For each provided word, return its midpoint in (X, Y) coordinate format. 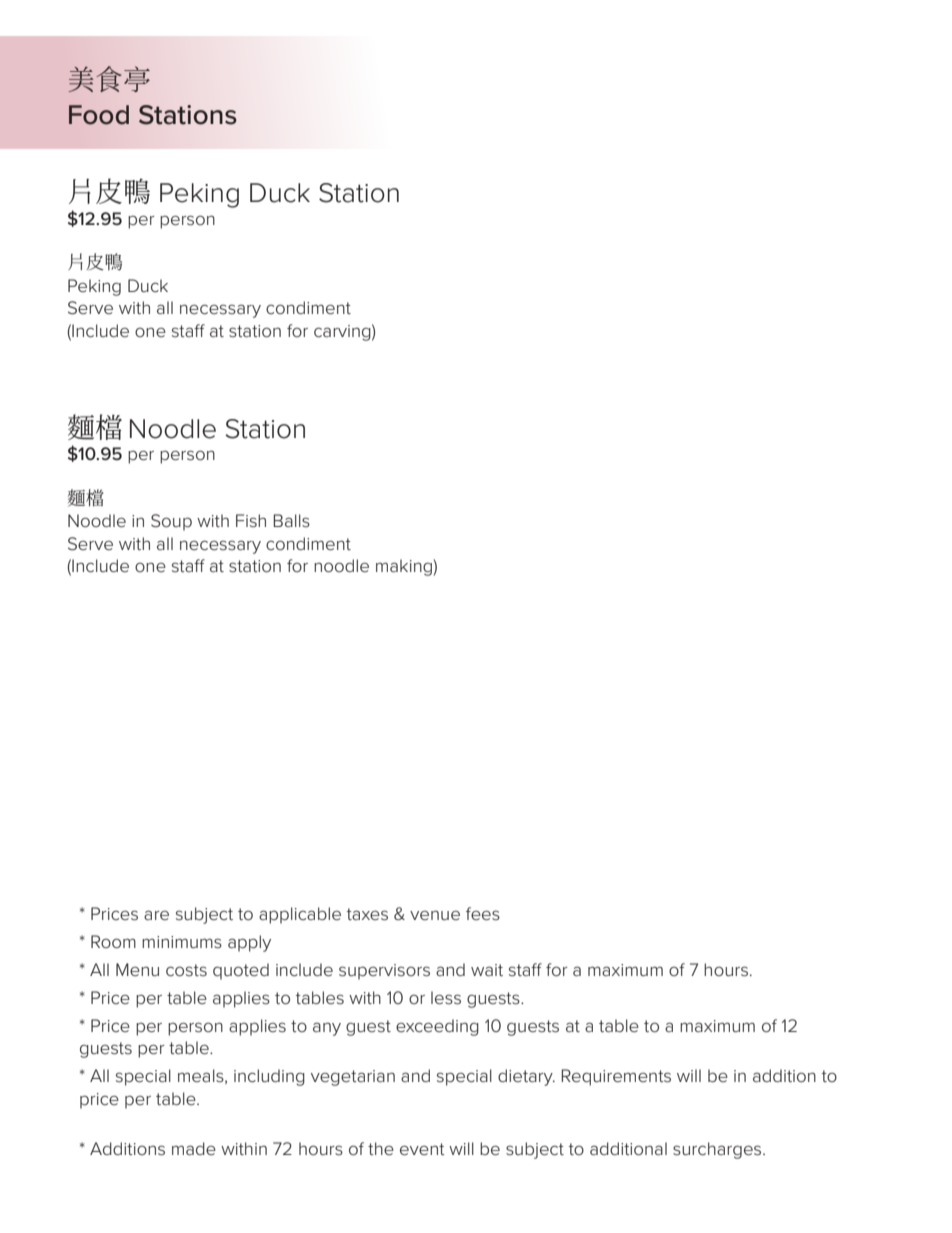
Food (99, 115)
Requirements (616, 1077)
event (422, 1149)
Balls (291, 520)
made (194, 1148)
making (404, 567)
